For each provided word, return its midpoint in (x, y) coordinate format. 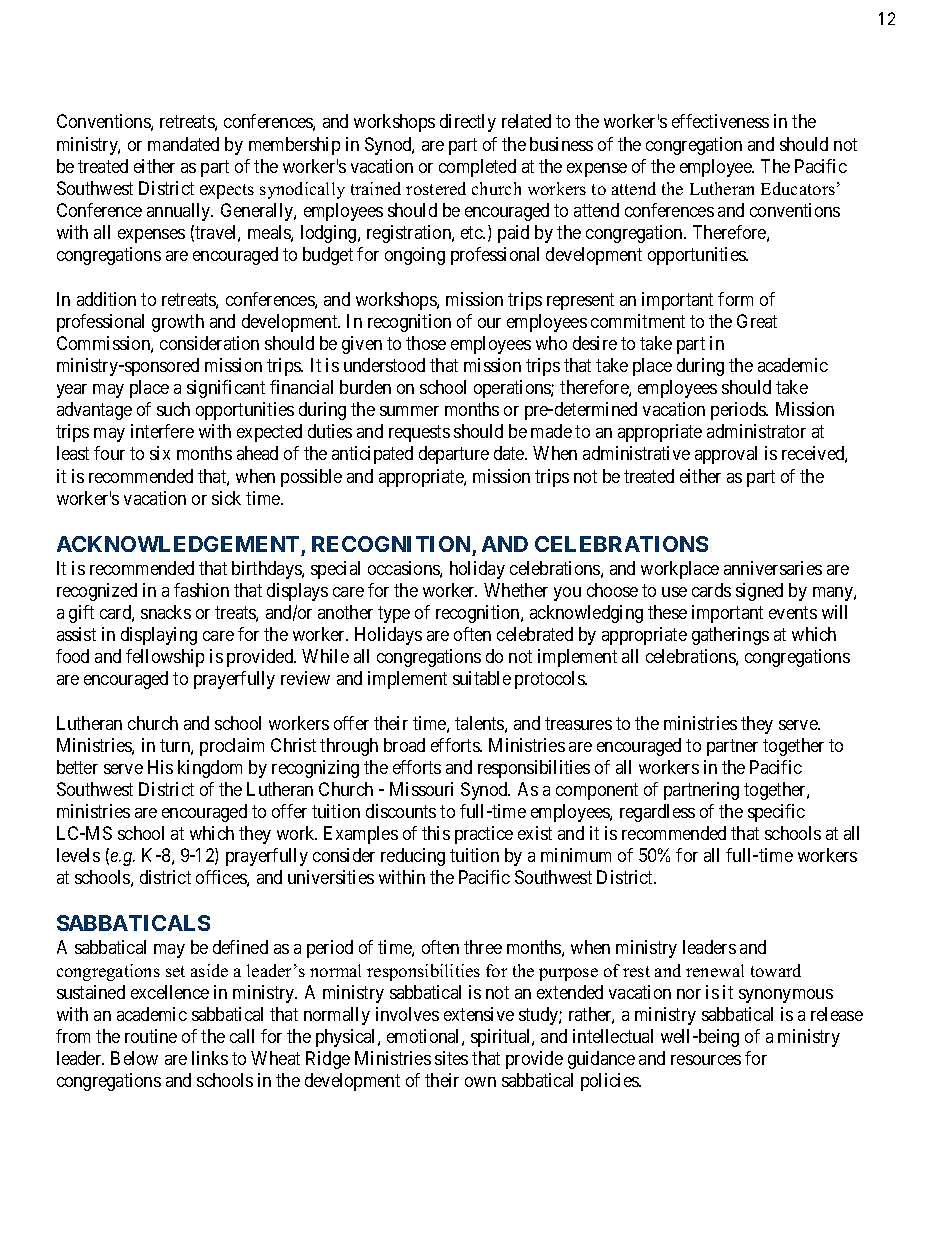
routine (151, 1036)
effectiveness (720, 121)
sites (451, 1058)
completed (477, 168)
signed (759, 592)
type (394, 614)
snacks (166, 612)
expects (227, 191)
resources (706, 1060)
